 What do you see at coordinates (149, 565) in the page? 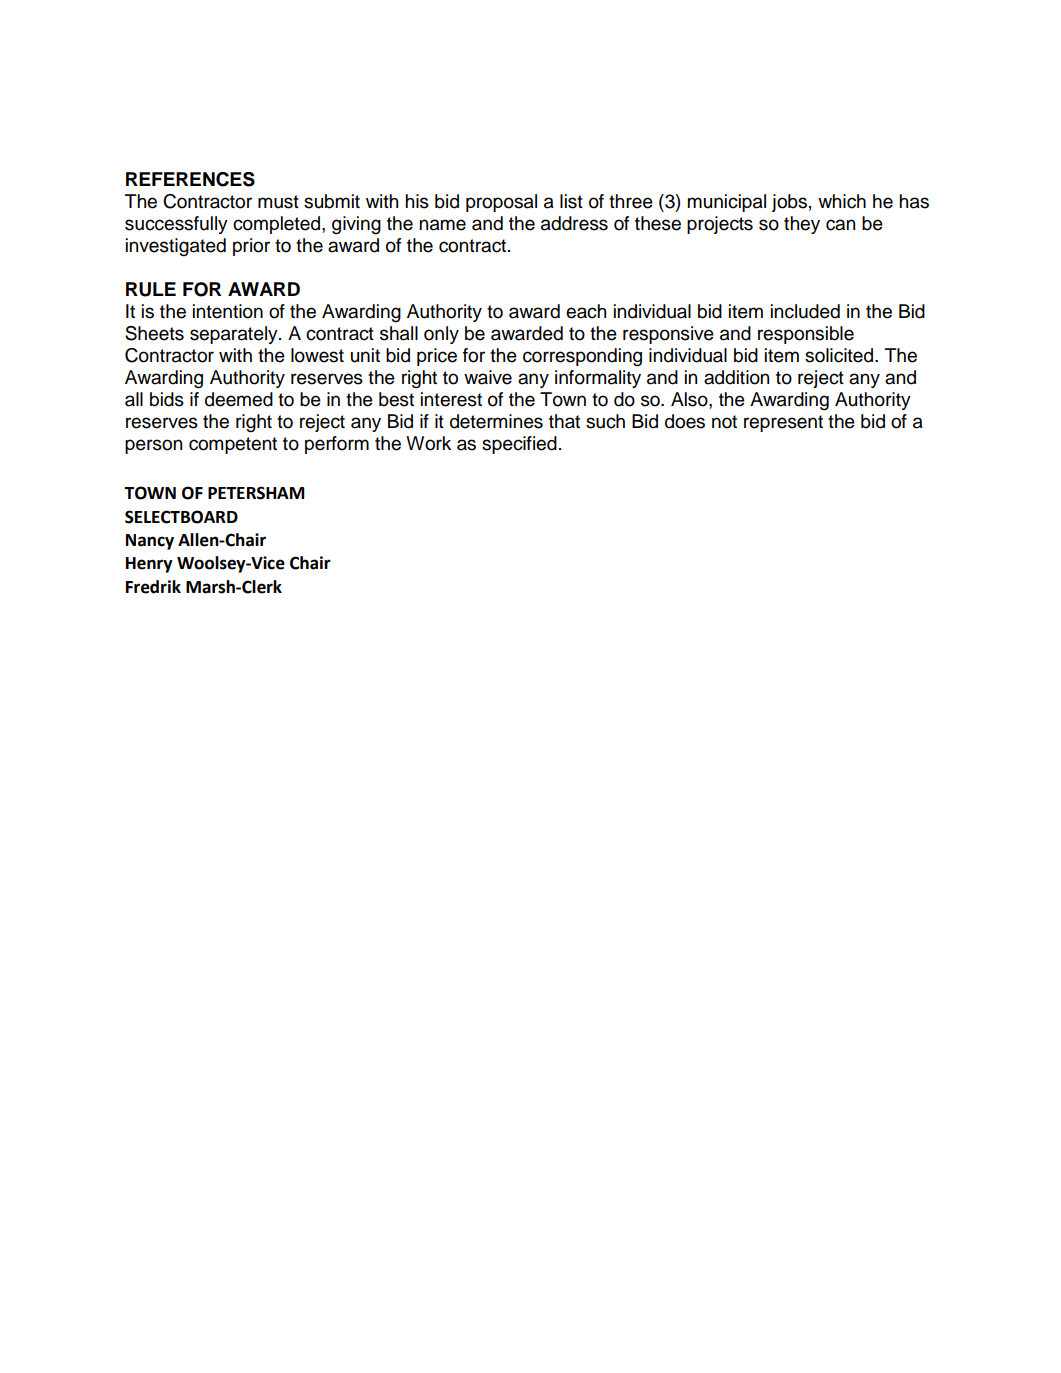
I see `Henry` at bounding box center [149, 565].
